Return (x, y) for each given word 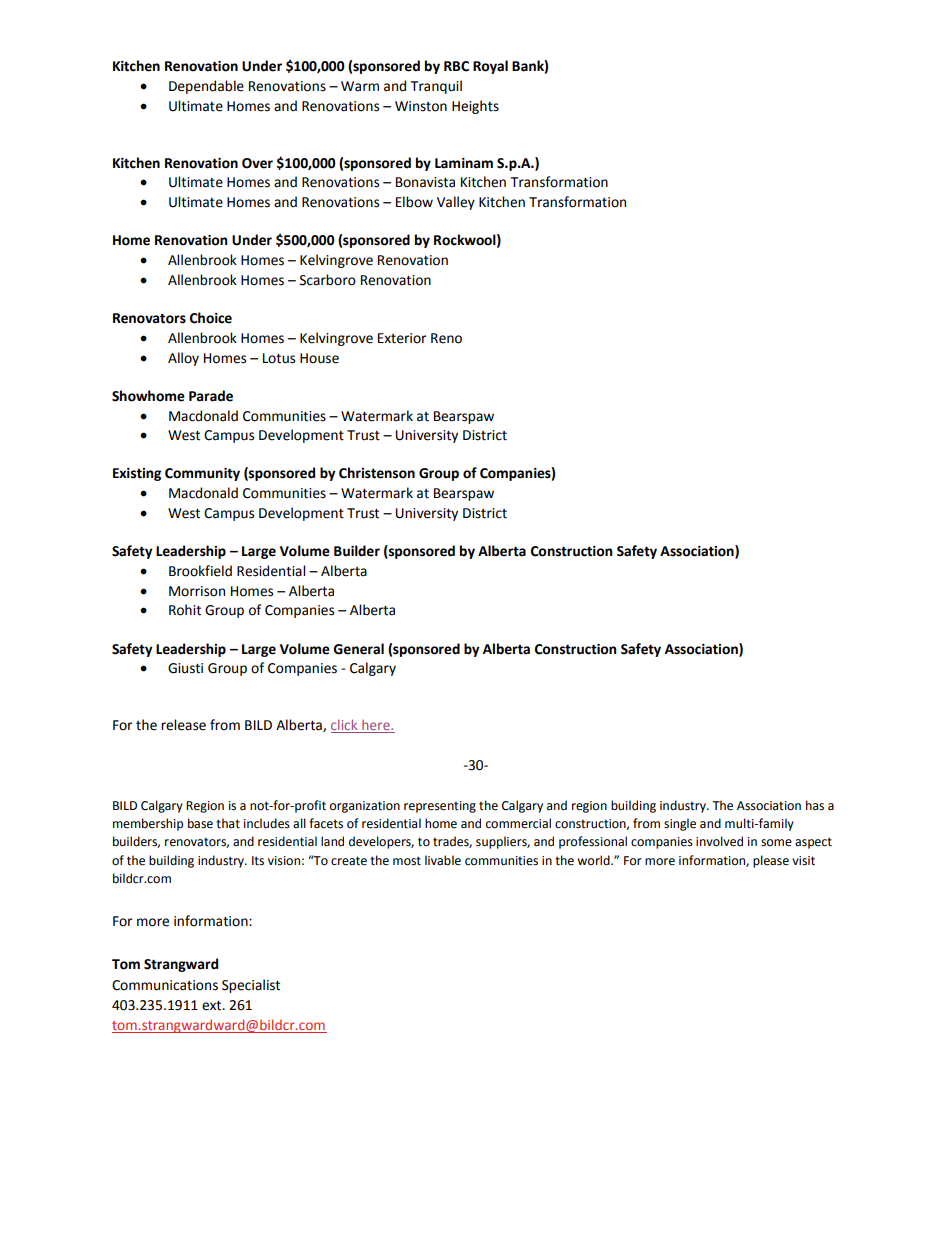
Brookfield (200, 571)
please (771, 861)
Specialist (251, 986)
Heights (475, 107)
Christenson (377, 473)
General (358, 649)
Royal (490, 67)
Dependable (206, 87)
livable (443, 860)
